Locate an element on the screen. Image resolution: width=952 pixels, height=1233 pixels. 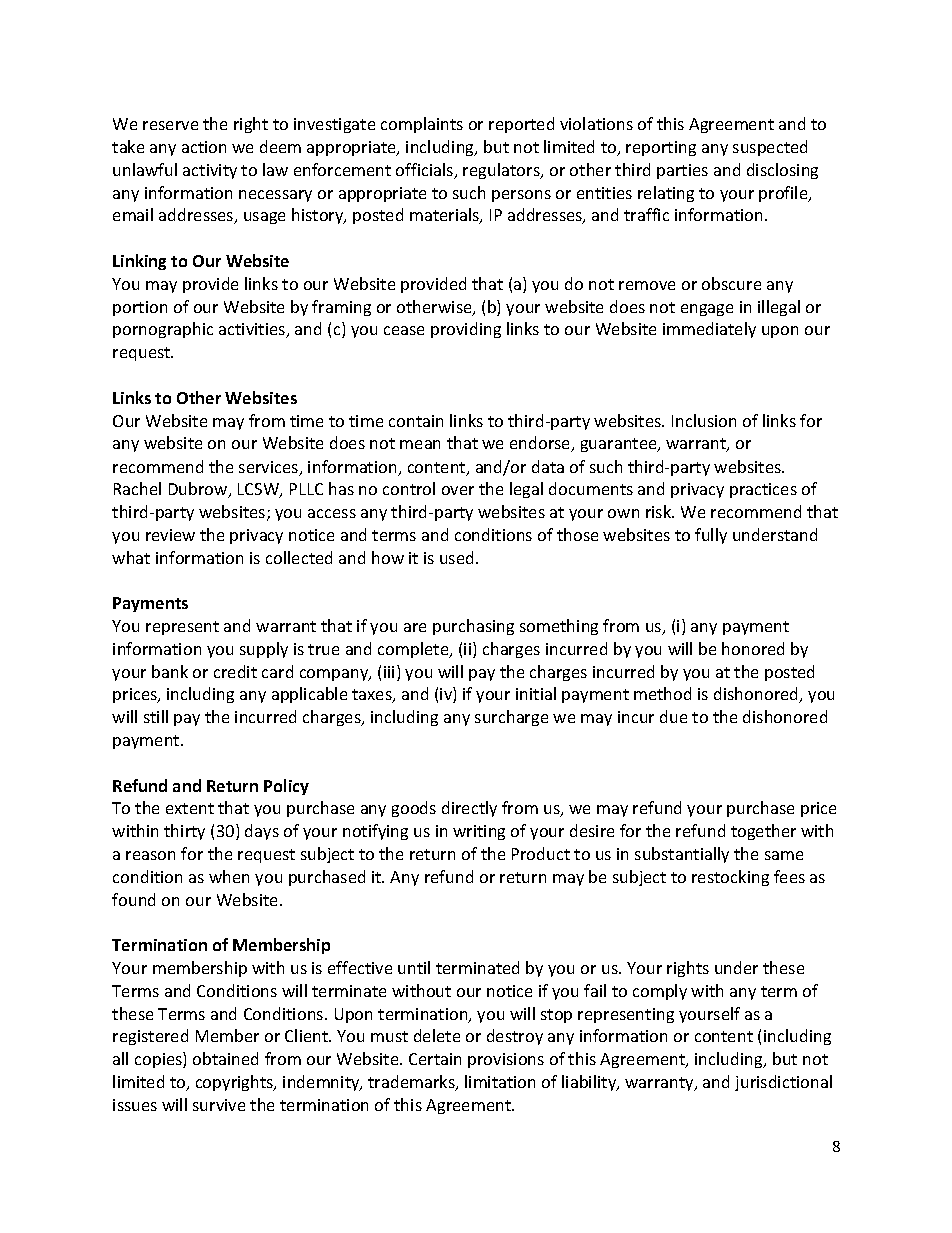
parties is located at coordinates (682, 171).
